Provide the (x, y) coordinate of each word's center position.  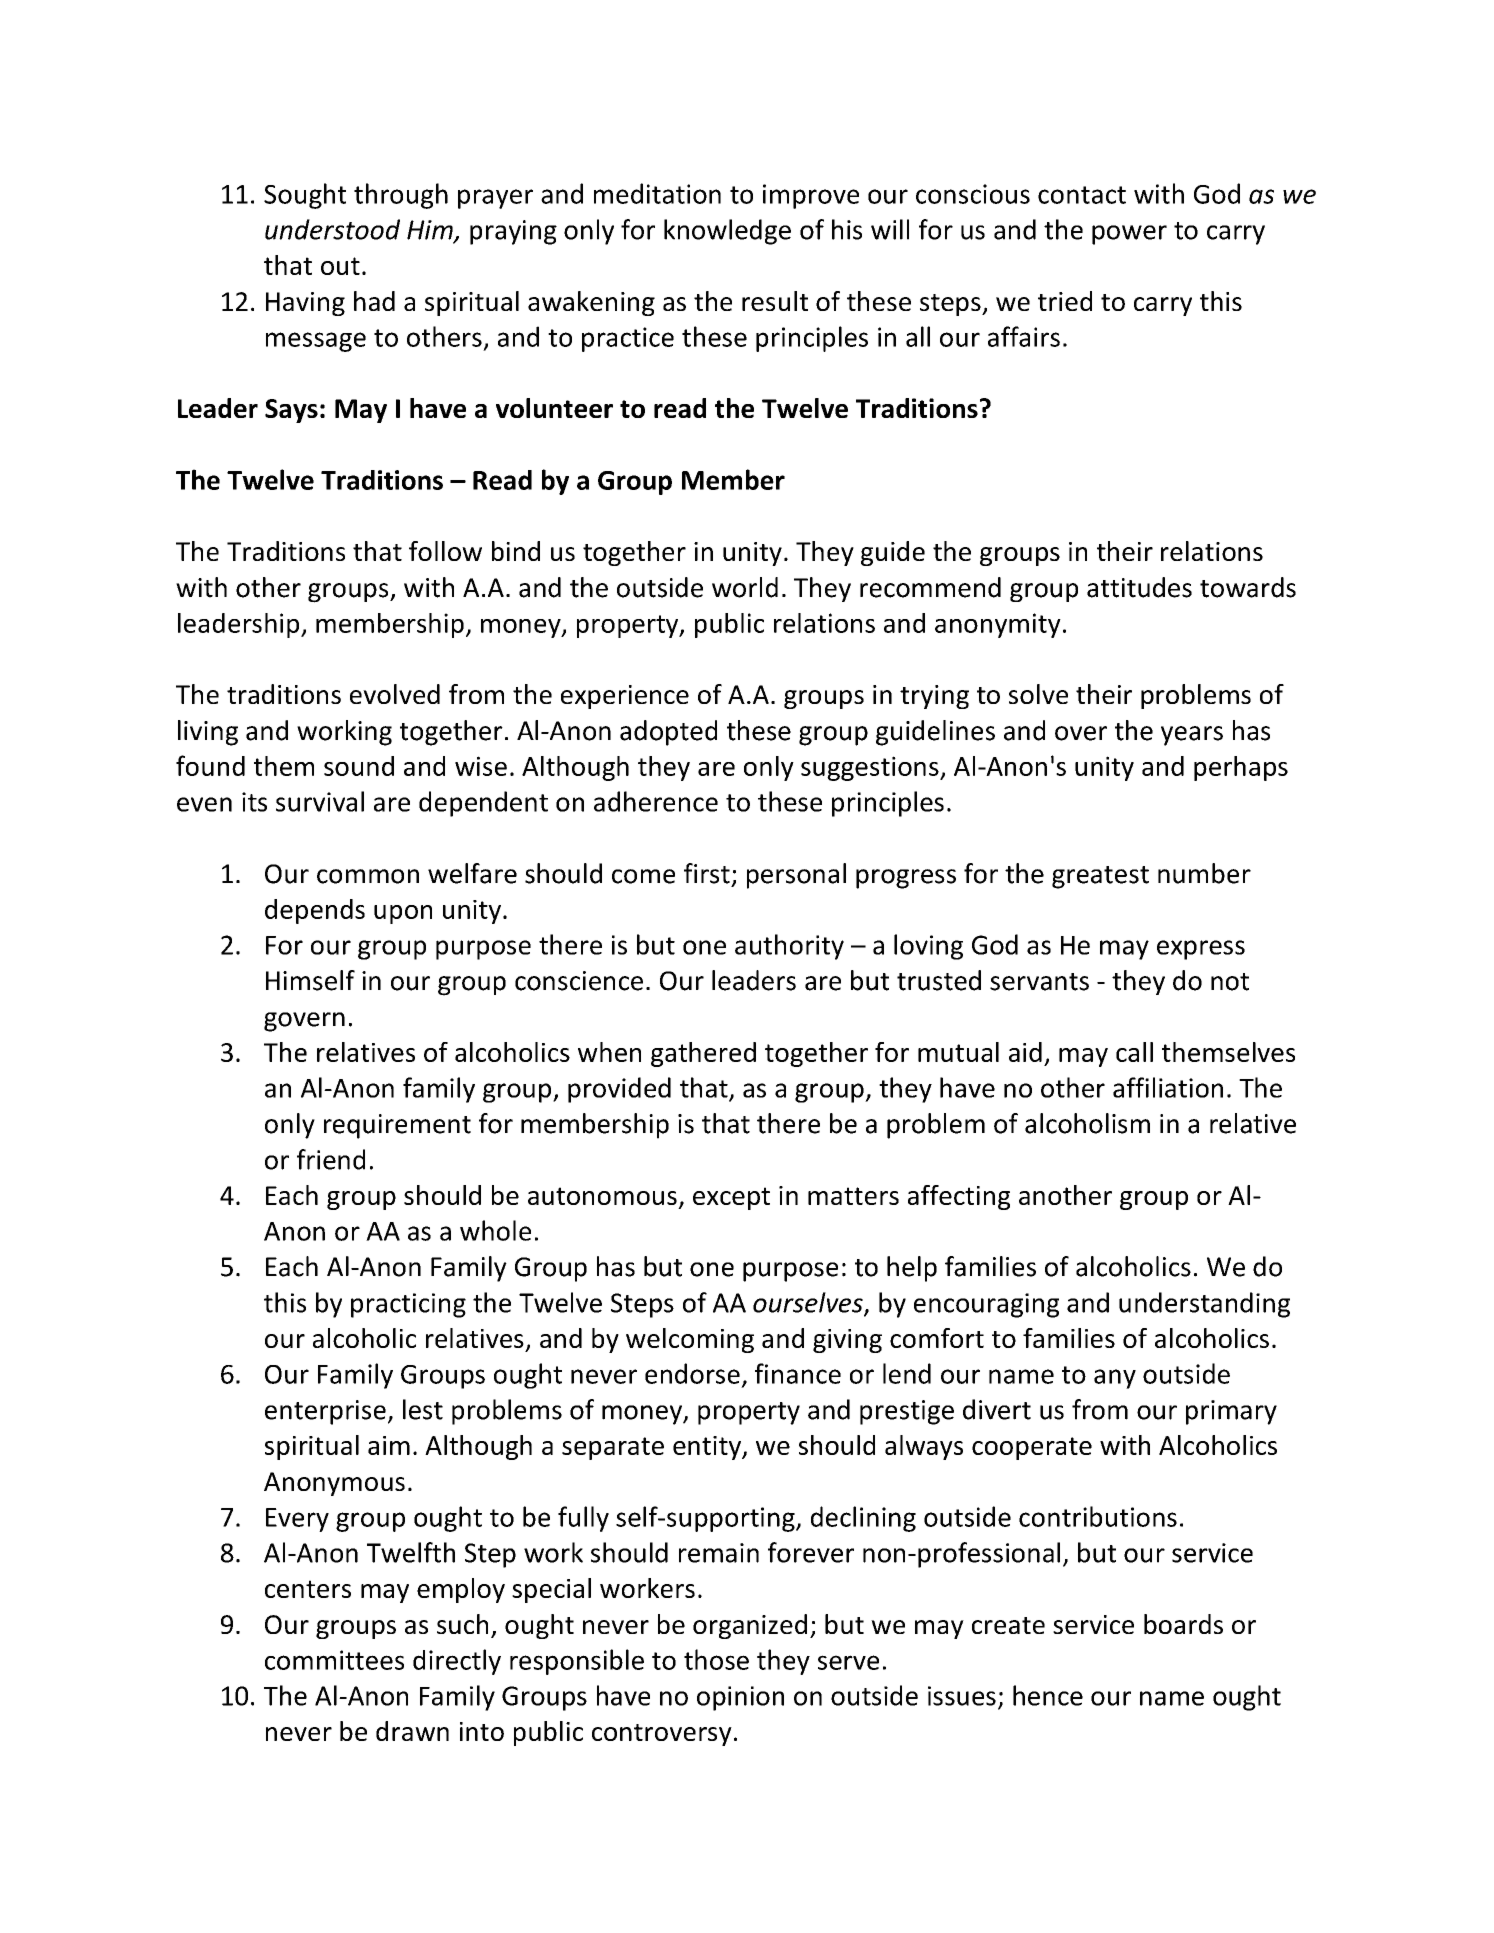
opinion (740, 1698)
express (1201, 950)
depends (315, 911)
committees (334, 1660)
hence (1048, 1695)
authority (789, 947)
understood (332, 229)
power (1129, 235)
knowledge (727, 232)
